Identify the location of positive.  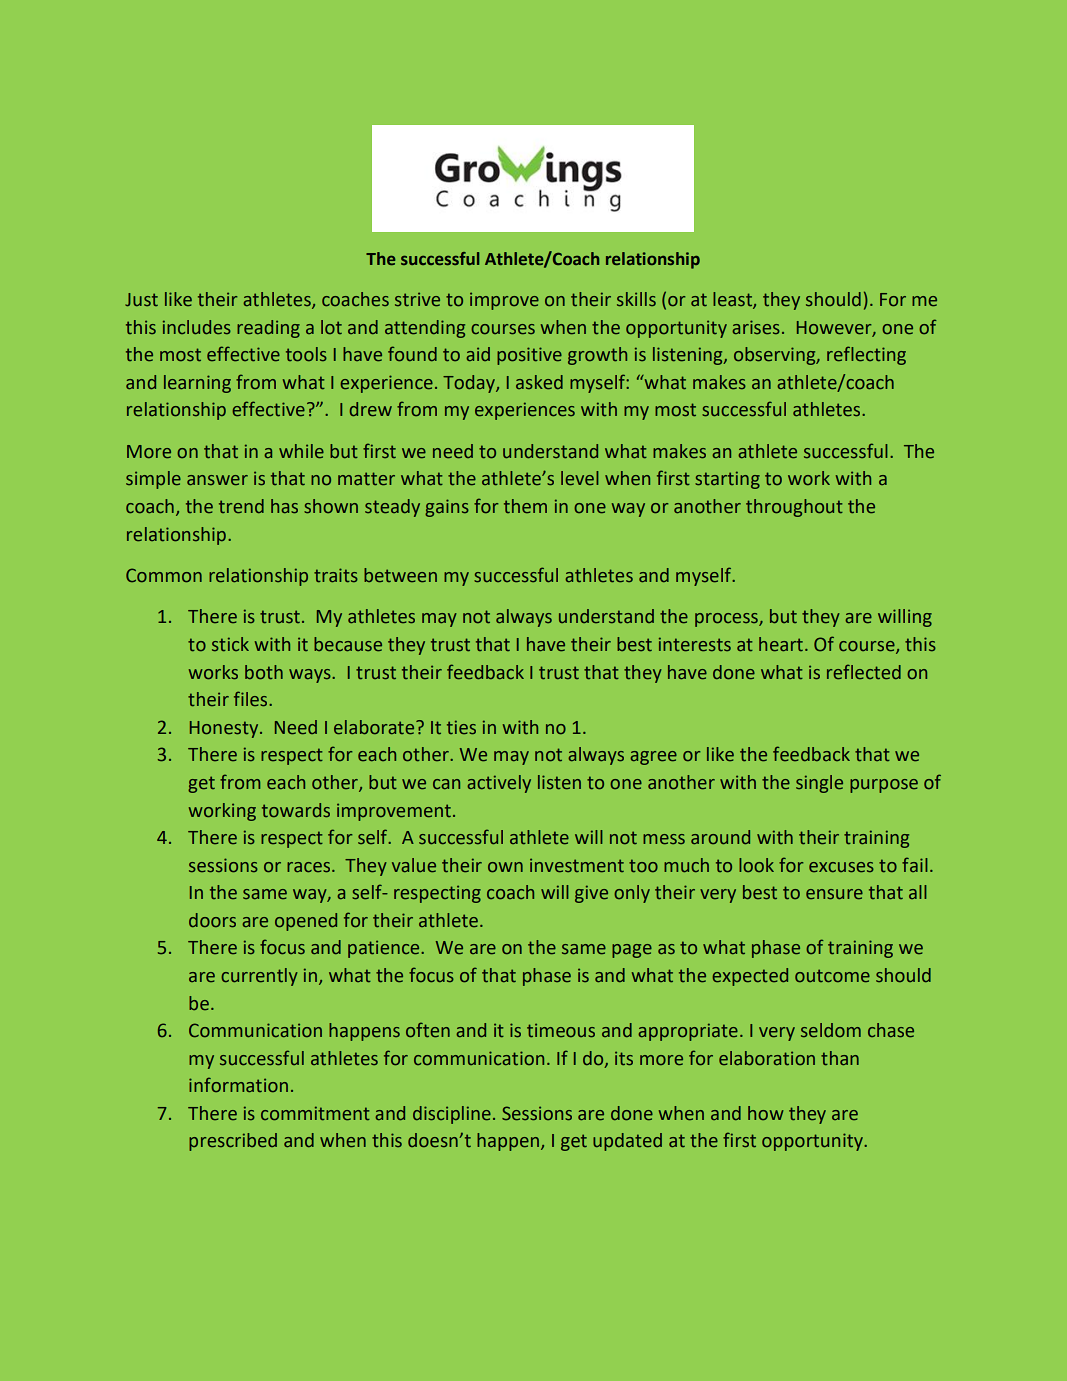
(529, 356).
